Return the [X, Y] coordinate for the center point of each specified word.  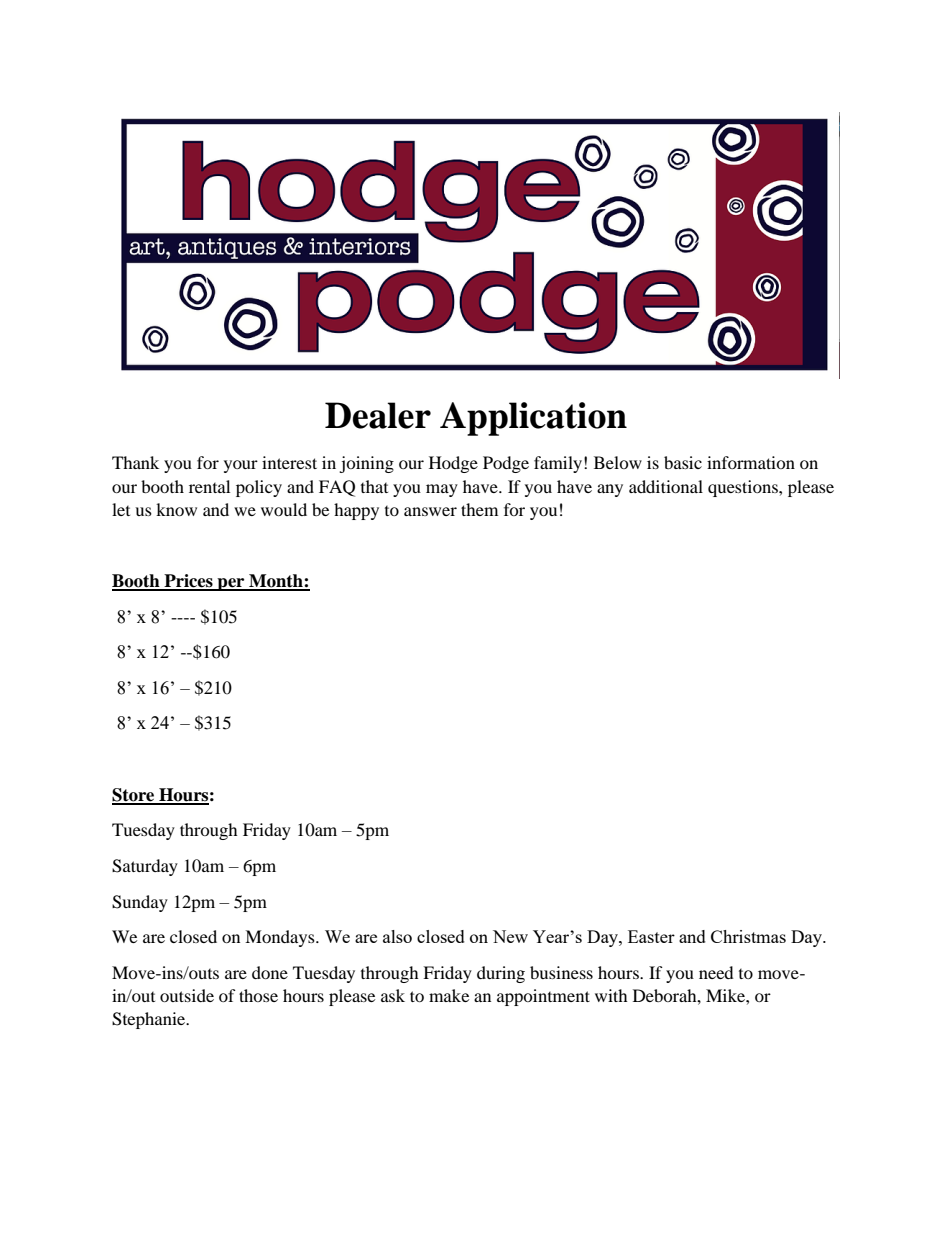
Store [134, 796]
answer [430, 511]
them [479, 509]
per [231, 584]
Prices [188, 582]
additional [666, 486]
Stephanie [150, 1020]
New [510, 936]
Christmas [748, 936]
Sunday [140, 903]
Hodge [453, 464]
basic [683, 462]
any [610, 490]
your [241, 466]
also [397, 936]
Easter [651, 936]
